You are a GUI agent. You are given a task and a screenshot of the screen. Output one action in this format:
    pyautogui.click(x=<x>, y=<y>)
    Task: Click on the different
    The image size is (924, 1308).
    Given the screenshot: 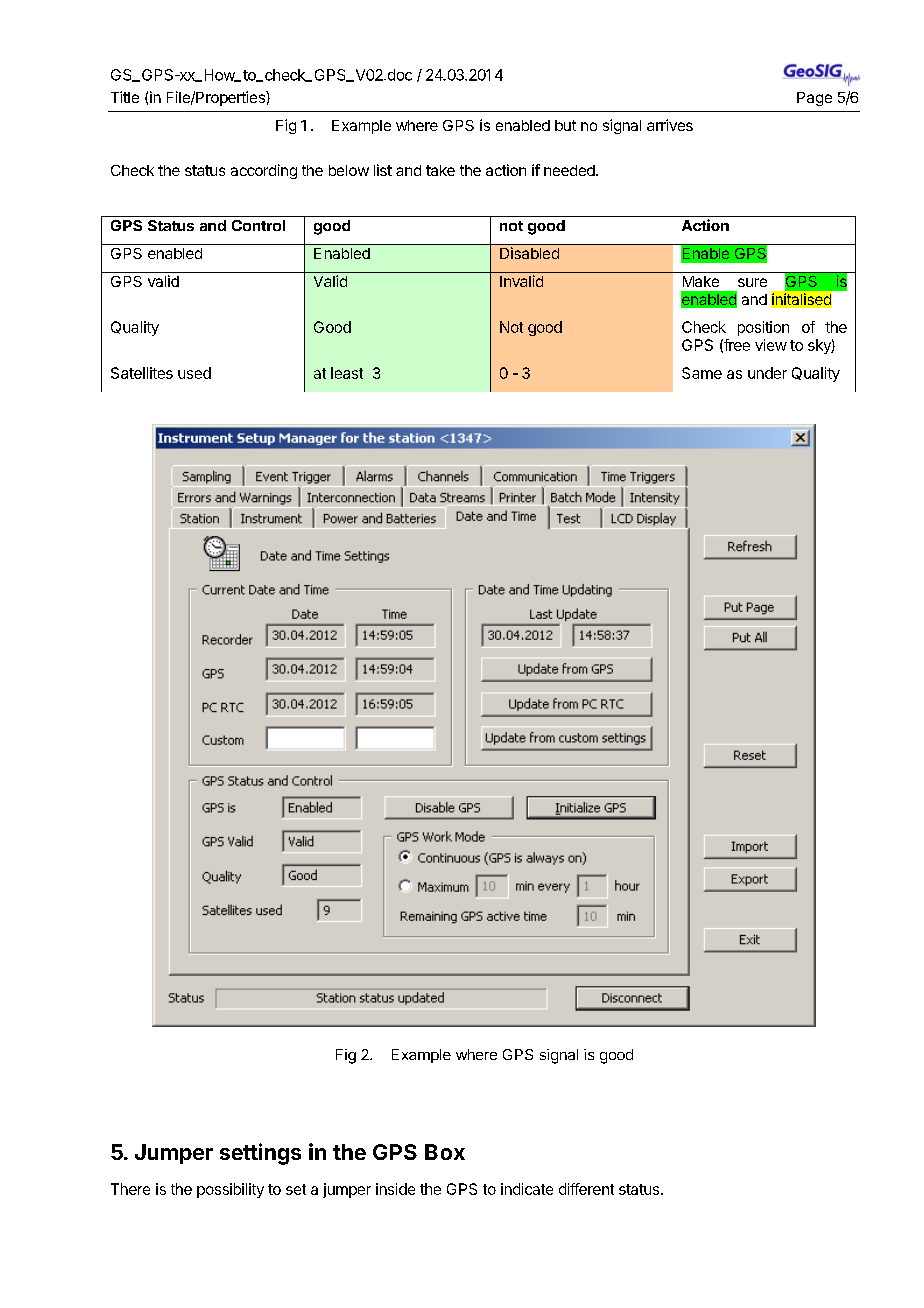 What is the action you would take?
    pyautogui.click(x=586, y=1189)
